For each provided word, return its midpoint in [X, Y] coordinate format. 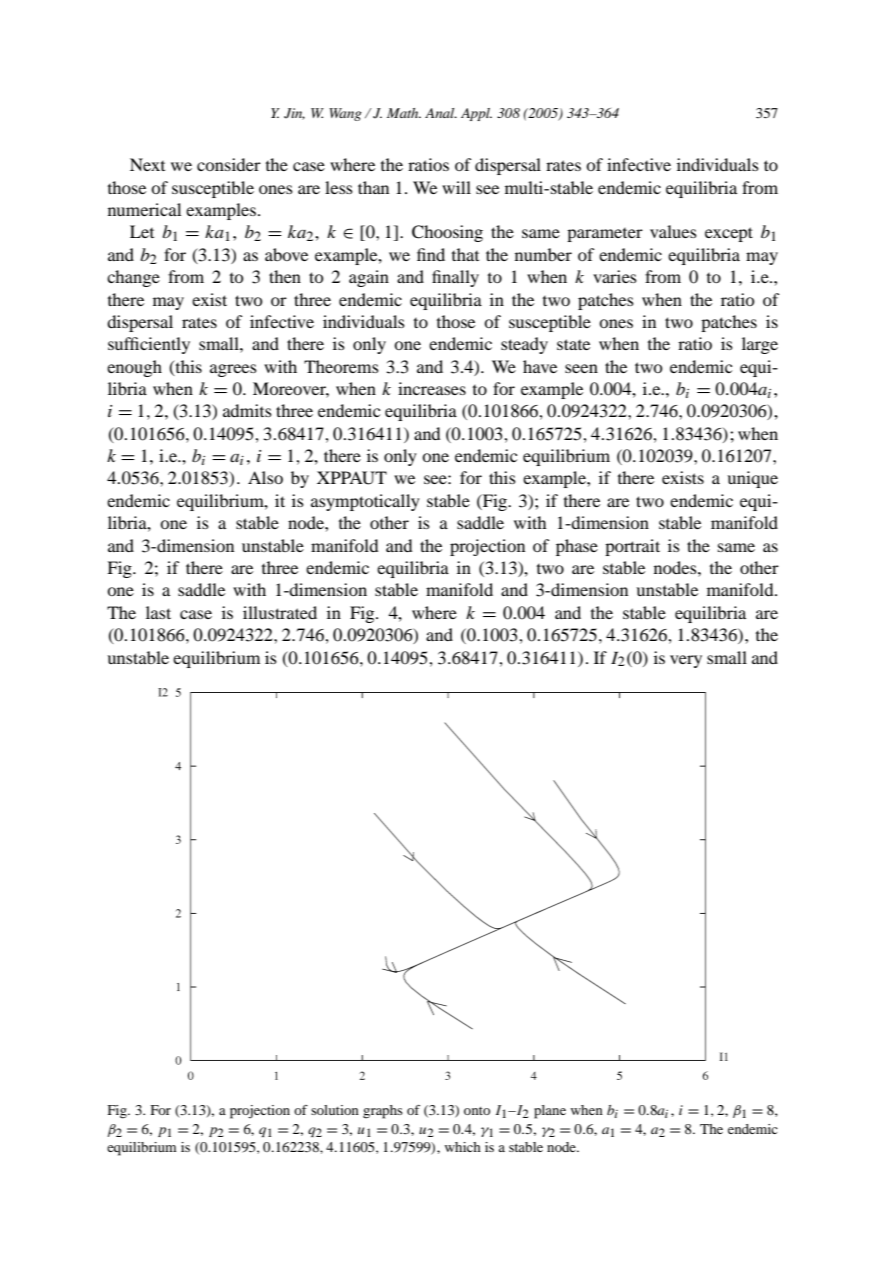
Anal [441, 113]
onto [477, 1111]
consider [229, 164]
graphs [383, 1112]
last [158, 612]
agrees [233, 370]
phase [577, 547]
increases [432, 388]
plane [550, 1112]
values [673, 231]
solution [335, 1110]
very [686, 661]
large [760, 345]
